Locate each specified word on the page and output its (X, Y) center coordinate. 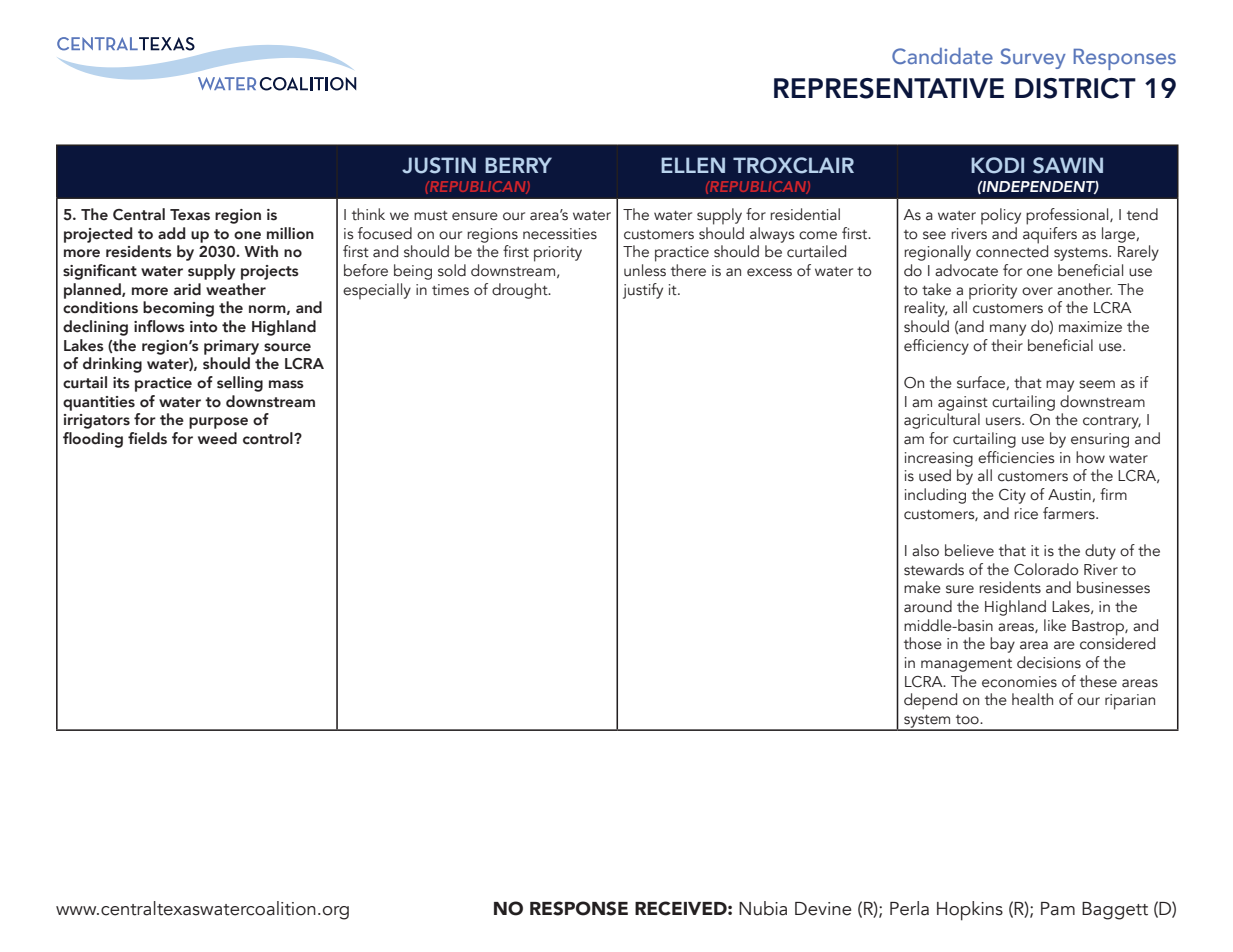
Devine (823, 909)
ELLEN (693, 165)
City (1012, 496)
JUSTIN (439, 165)
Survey (1033, 58)
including (935, 496)
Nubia (763, 908)
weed (217, 438)
